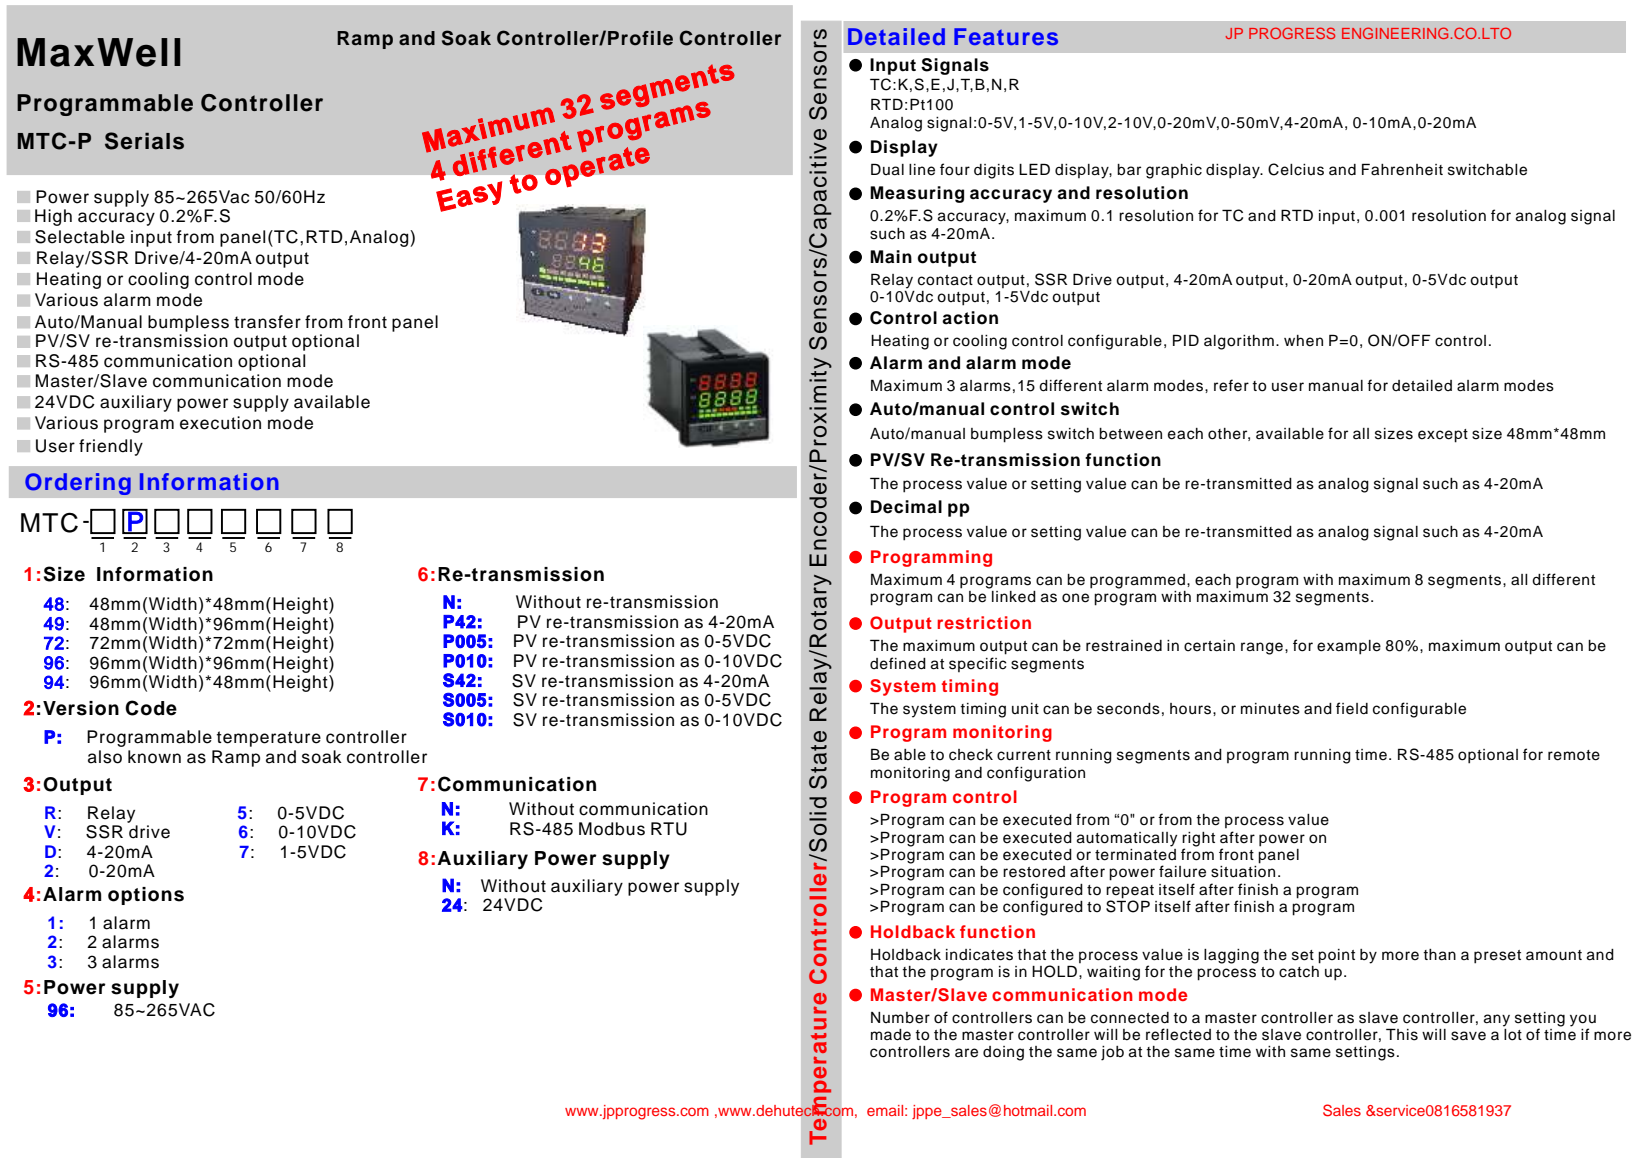 Image resolution: width=1638 pixels, height=1158 pixels. Describe the element at coordinates (151, 708) in the document. I see `Code` at that location.
